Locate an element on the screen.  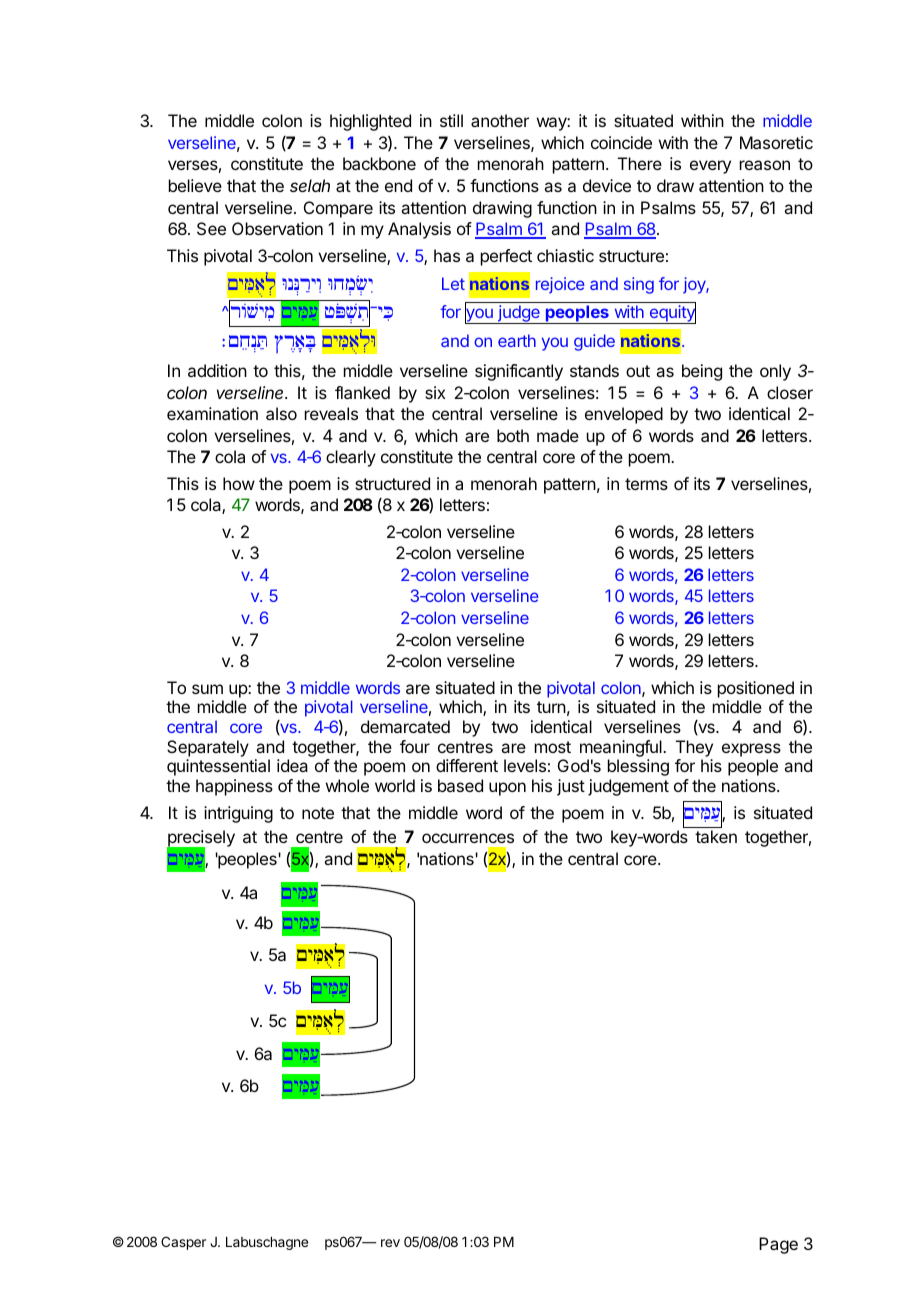
another is located at coordinates (500, 120).
